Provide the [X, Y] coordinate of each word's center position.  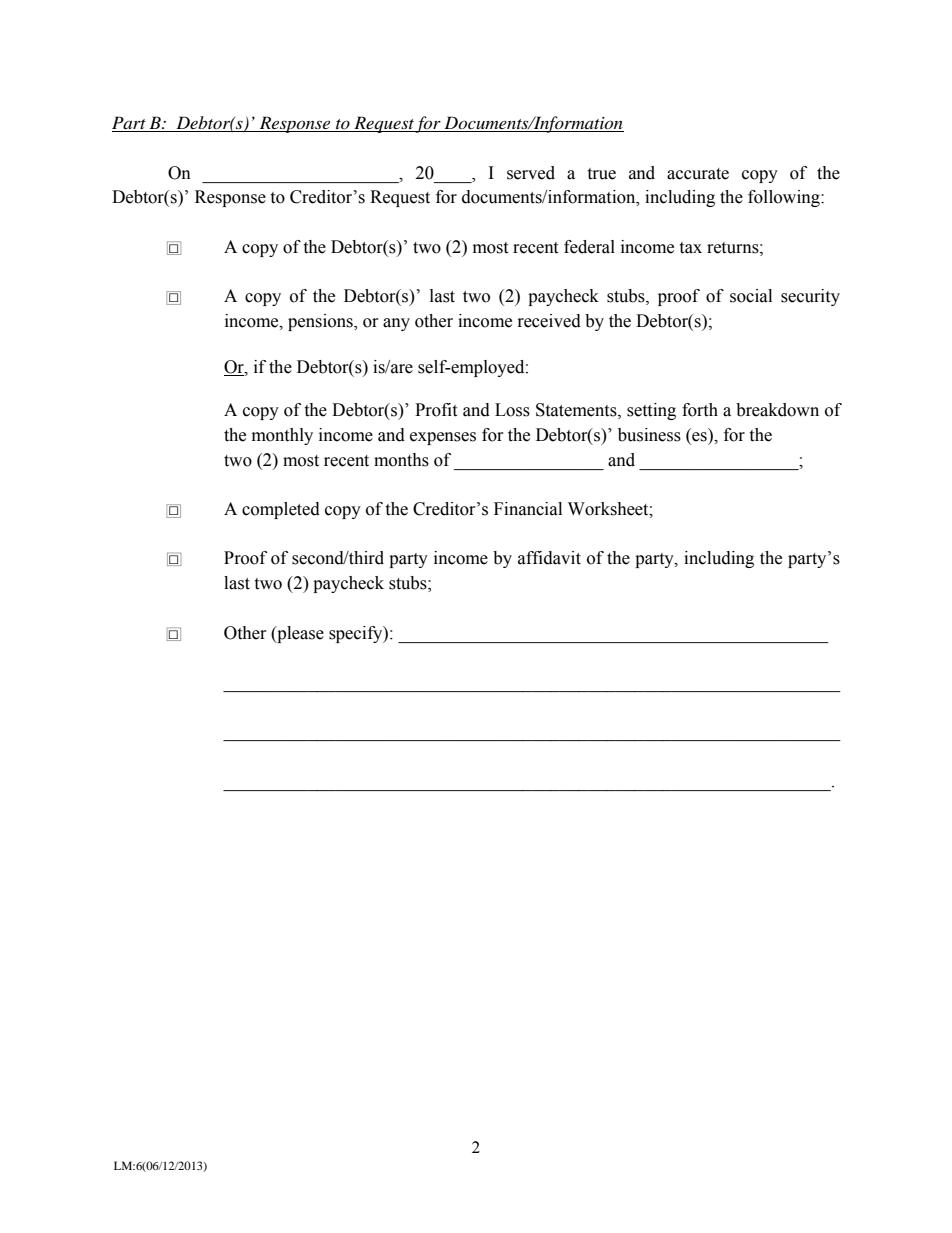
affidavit [549, 558]
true [601, 174]
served [531, 173]
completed [281, 510]
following [785, 198]
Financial [528, 509]
